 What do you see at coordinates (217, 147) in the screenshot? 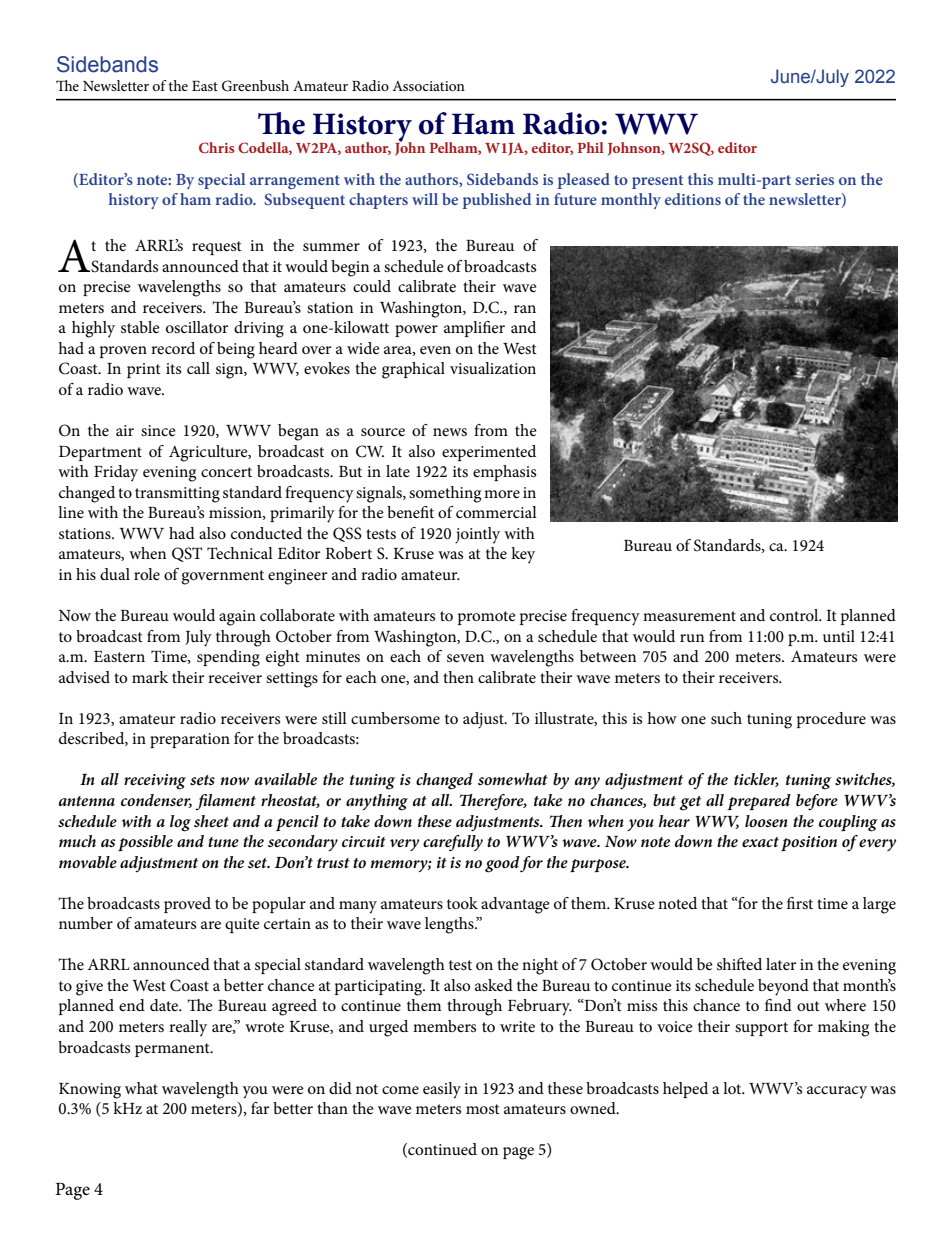
I see `Chris` at bounding box center [217, 147].
